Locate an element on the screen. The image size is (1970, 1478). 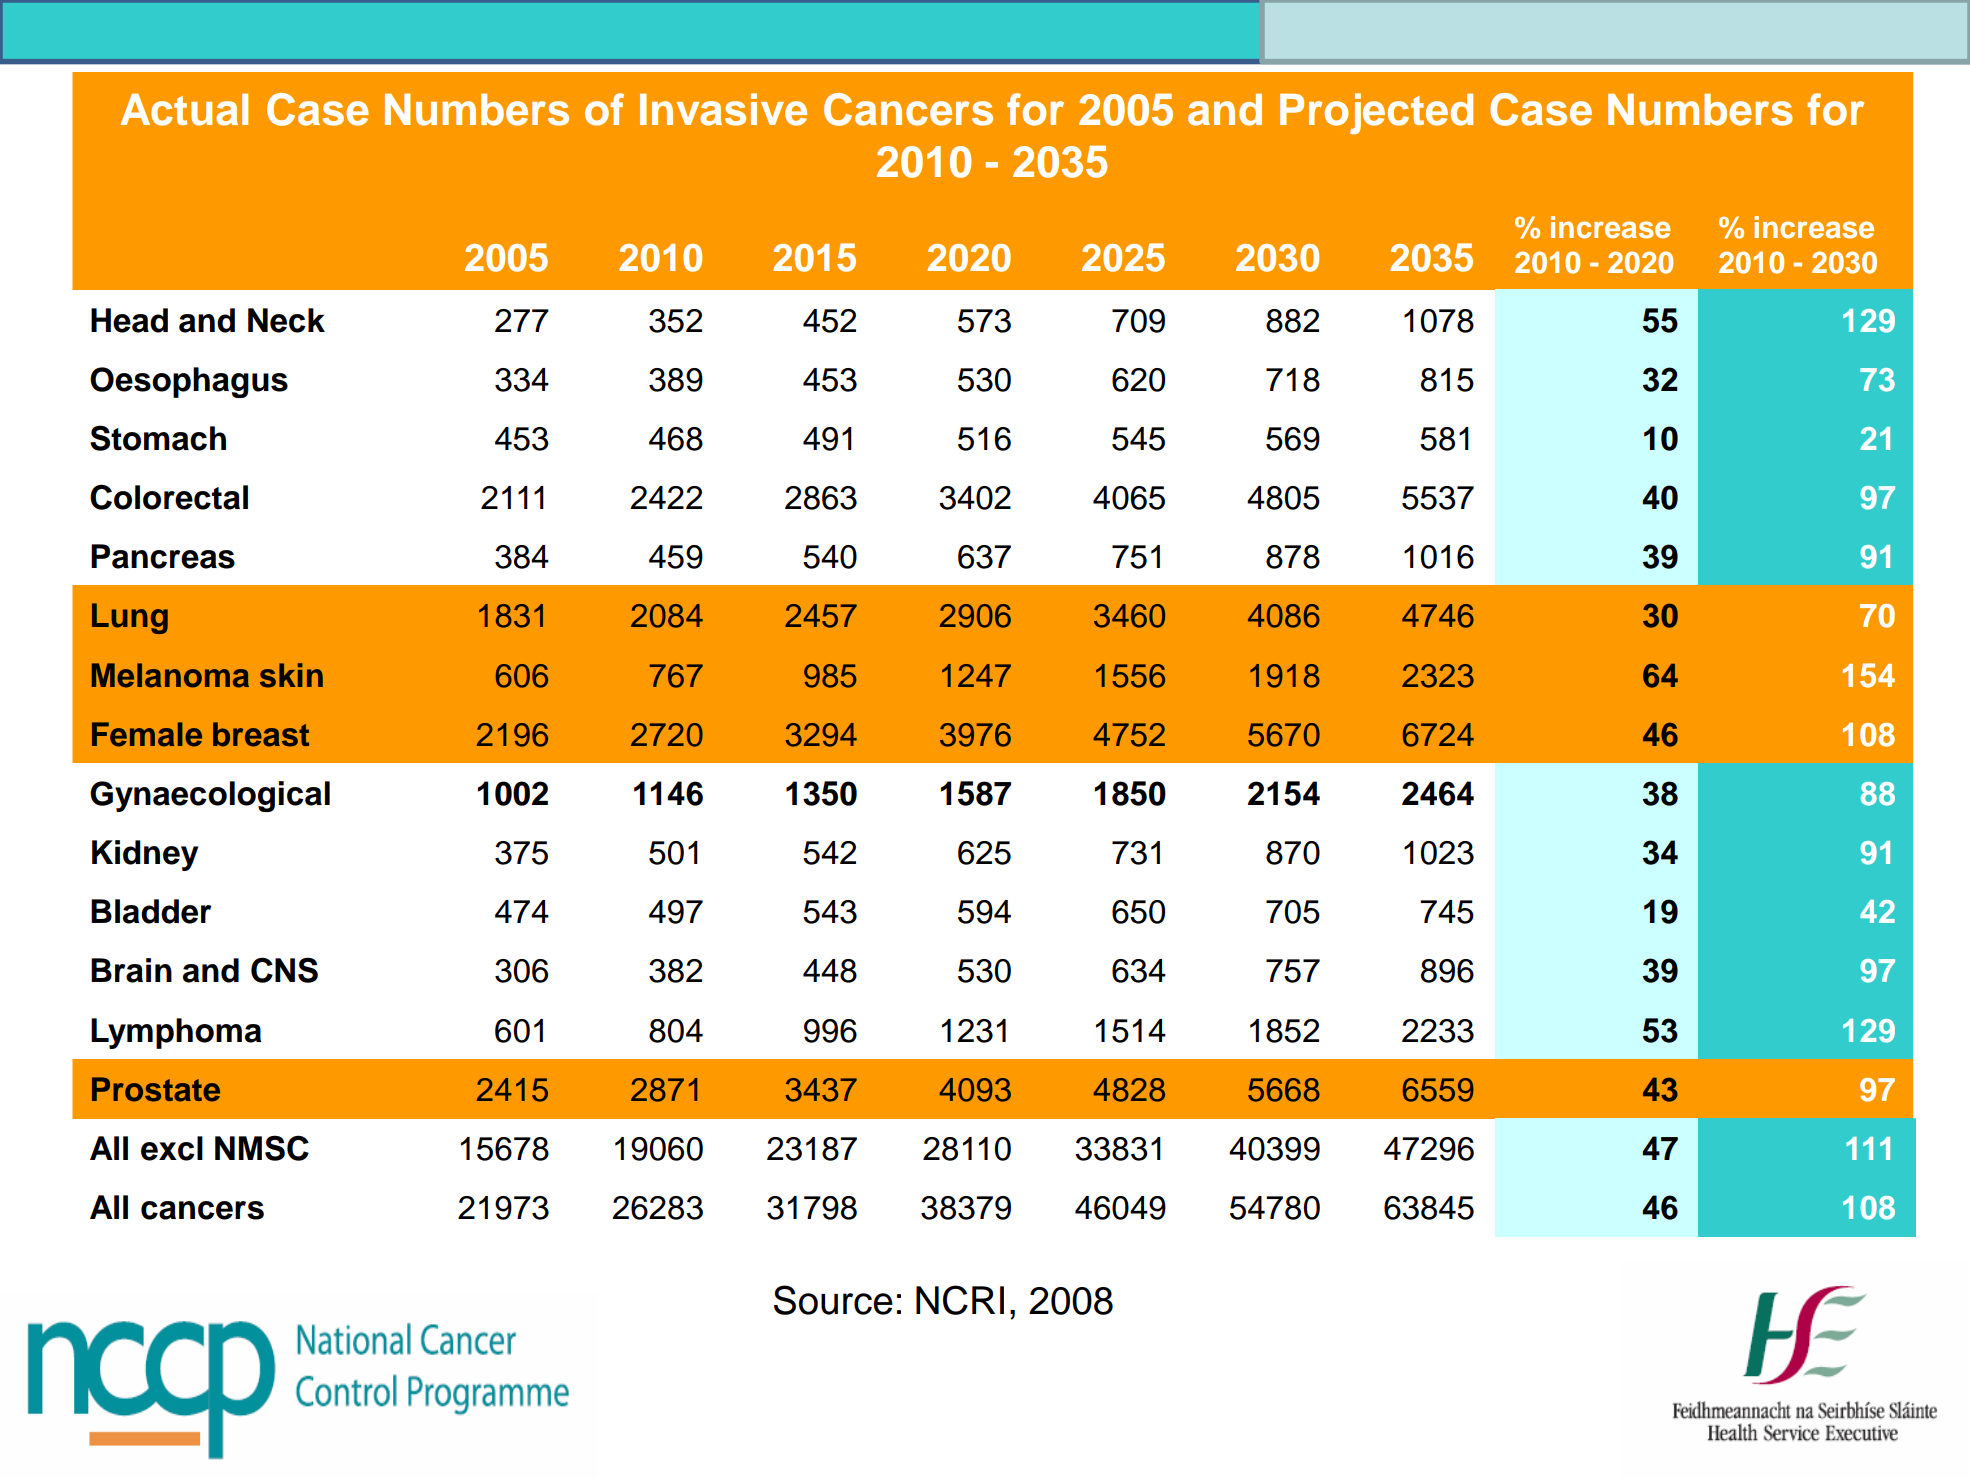
Invasive is located at coordinates (723, 109).
